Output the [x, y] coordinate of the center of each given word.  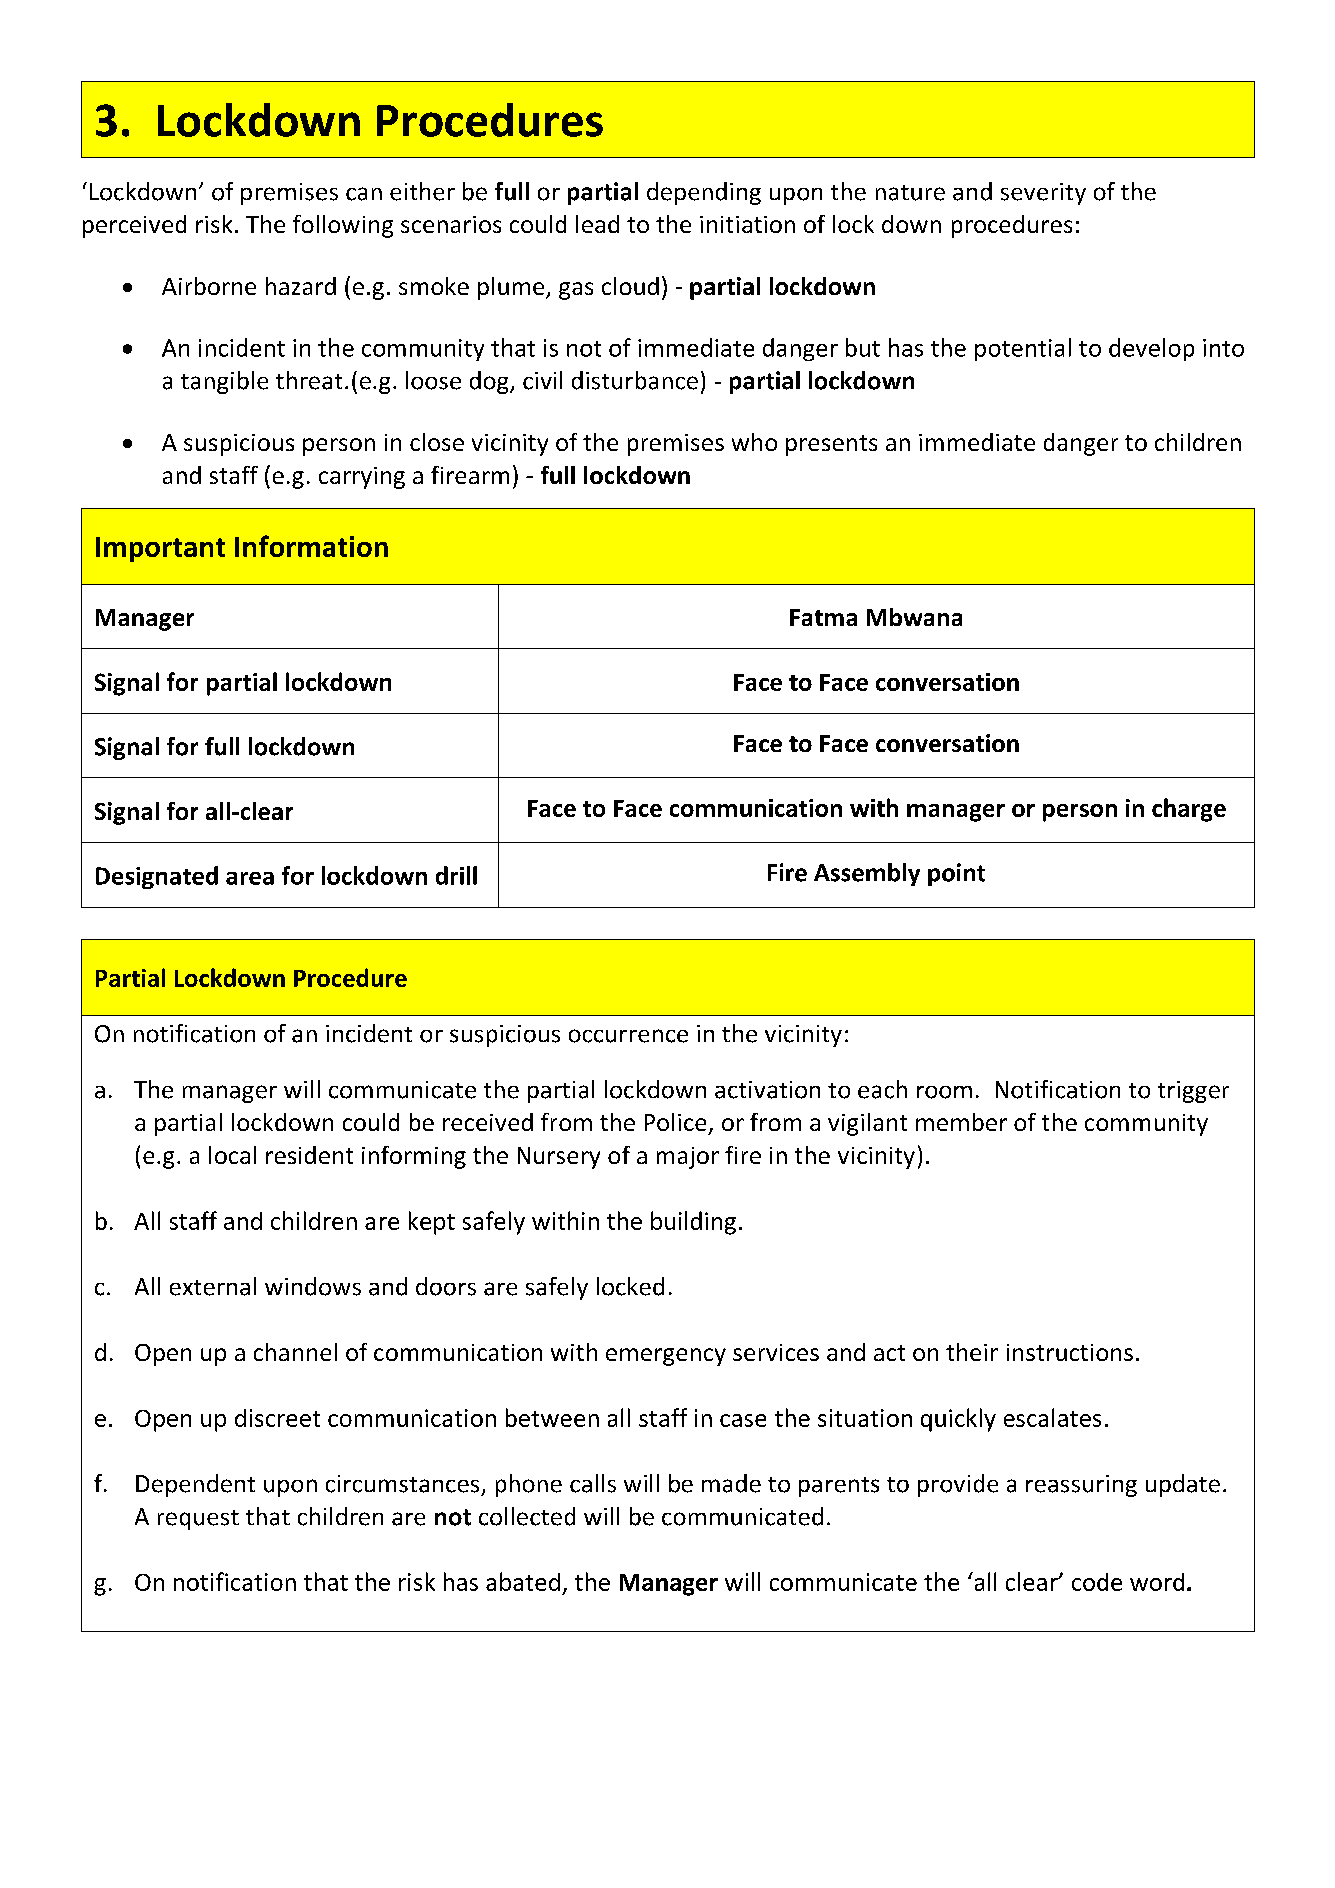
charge [1189, 810]
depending [704, 193]
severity [1043, 194]
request [198, 1520]
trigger [1193, 1092]
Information [311, 546]
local [232, 1155]
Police [675, 1122]
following [343, 226]
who [754, 442]
